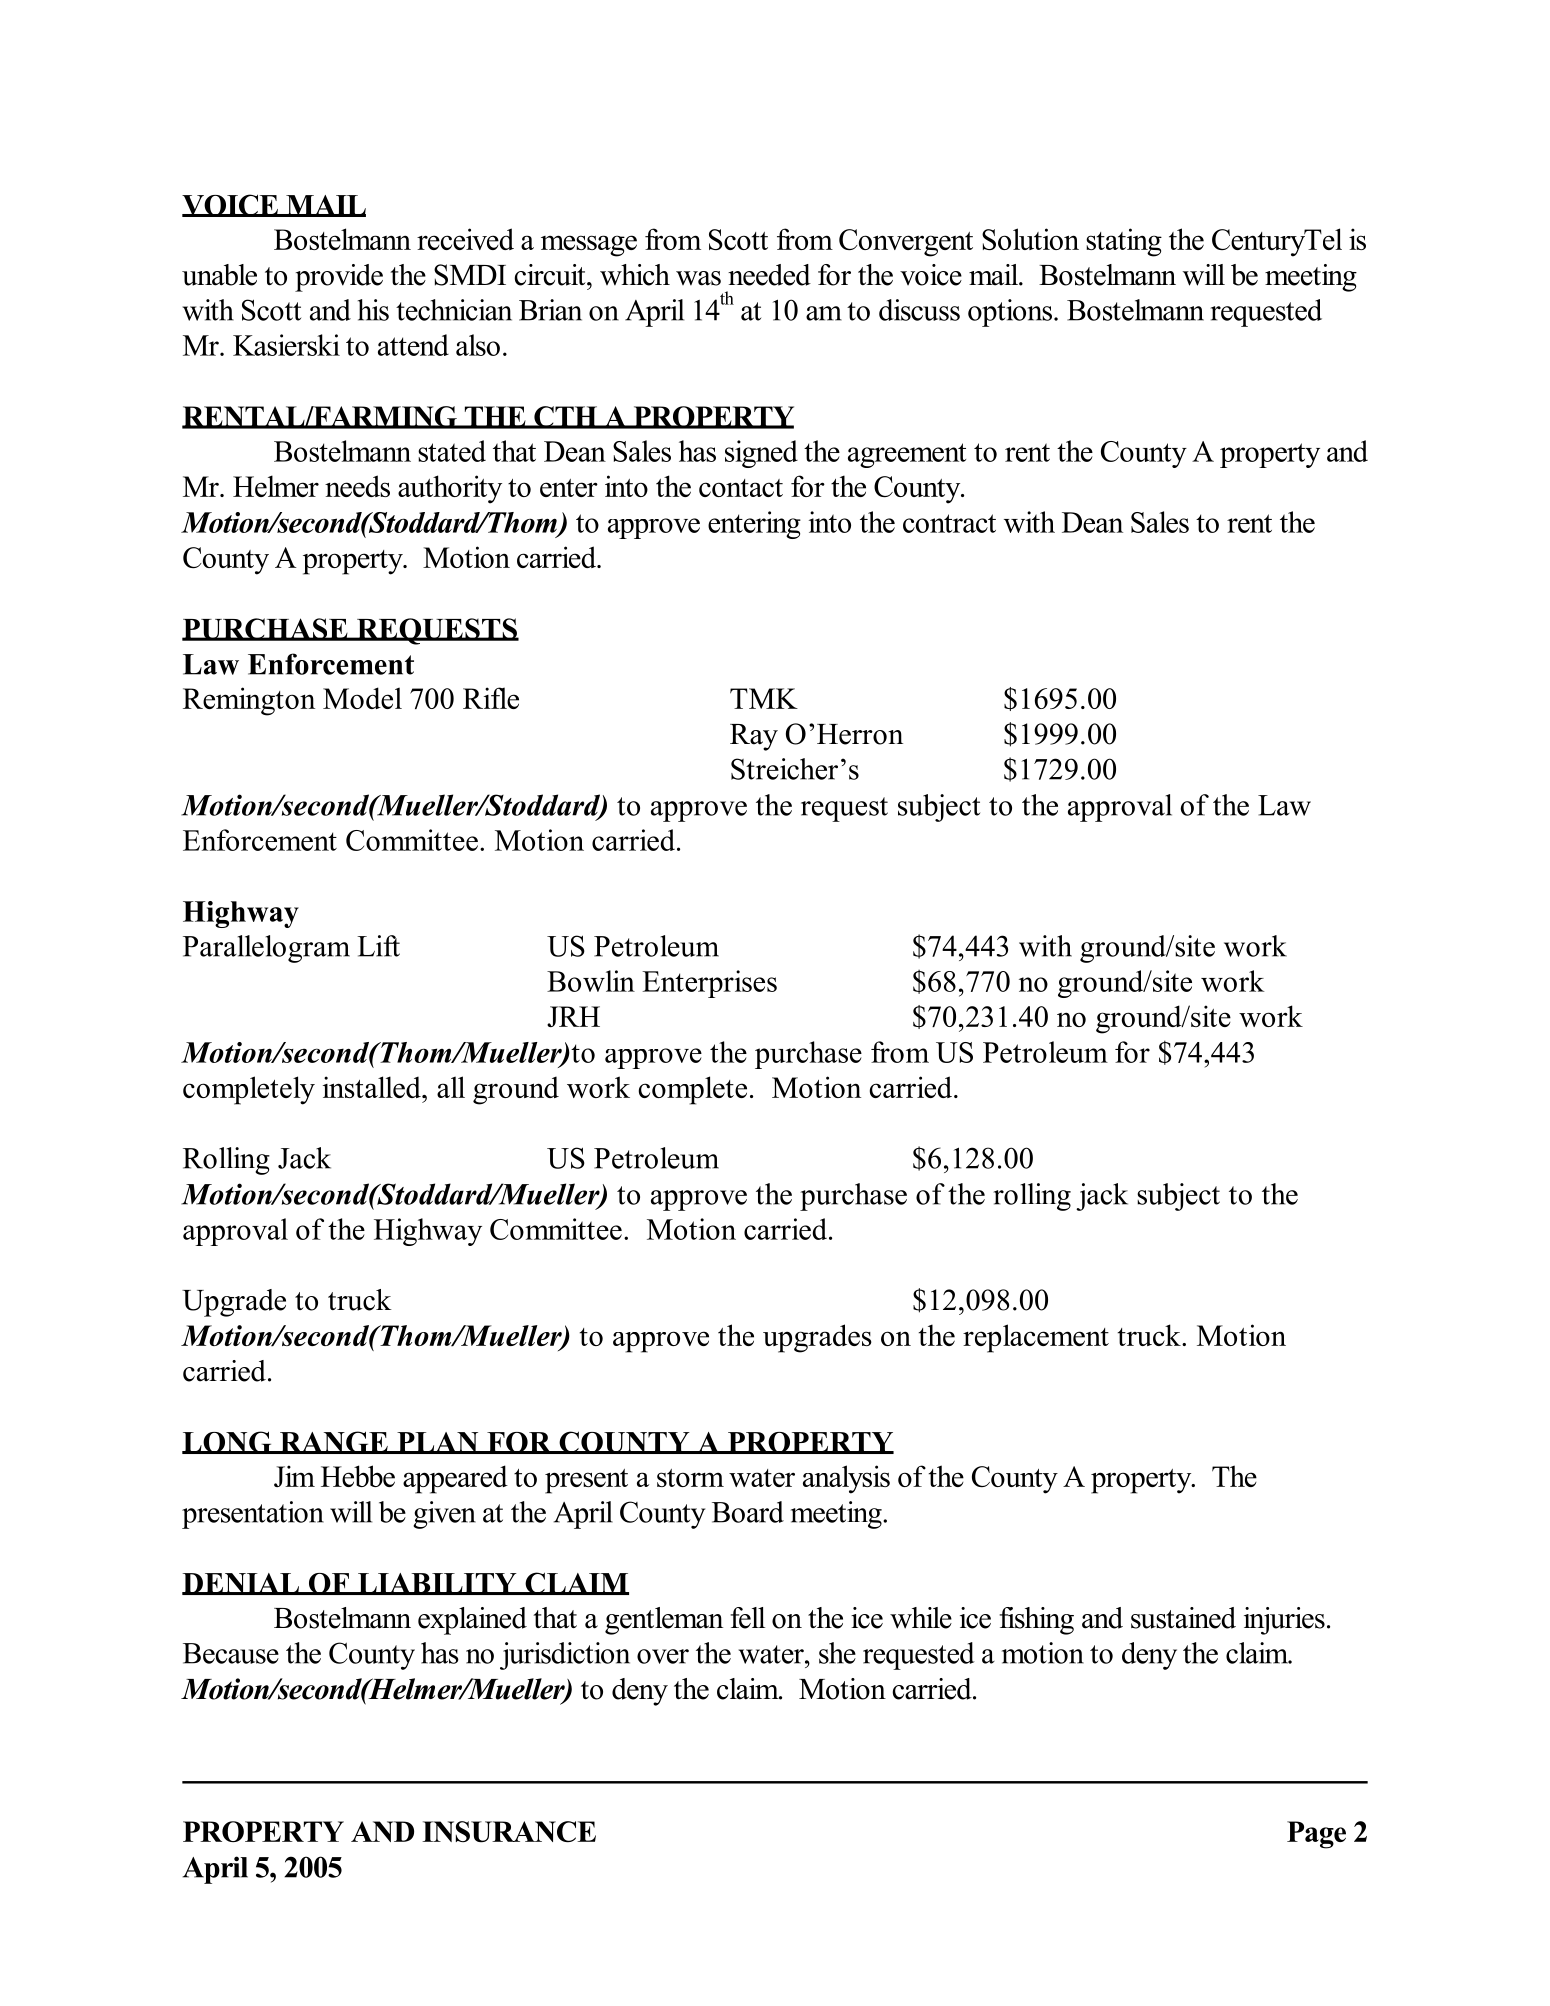  Describe the element at coordinates (339, 278) in the screenshot. I see `provide` at that location.
